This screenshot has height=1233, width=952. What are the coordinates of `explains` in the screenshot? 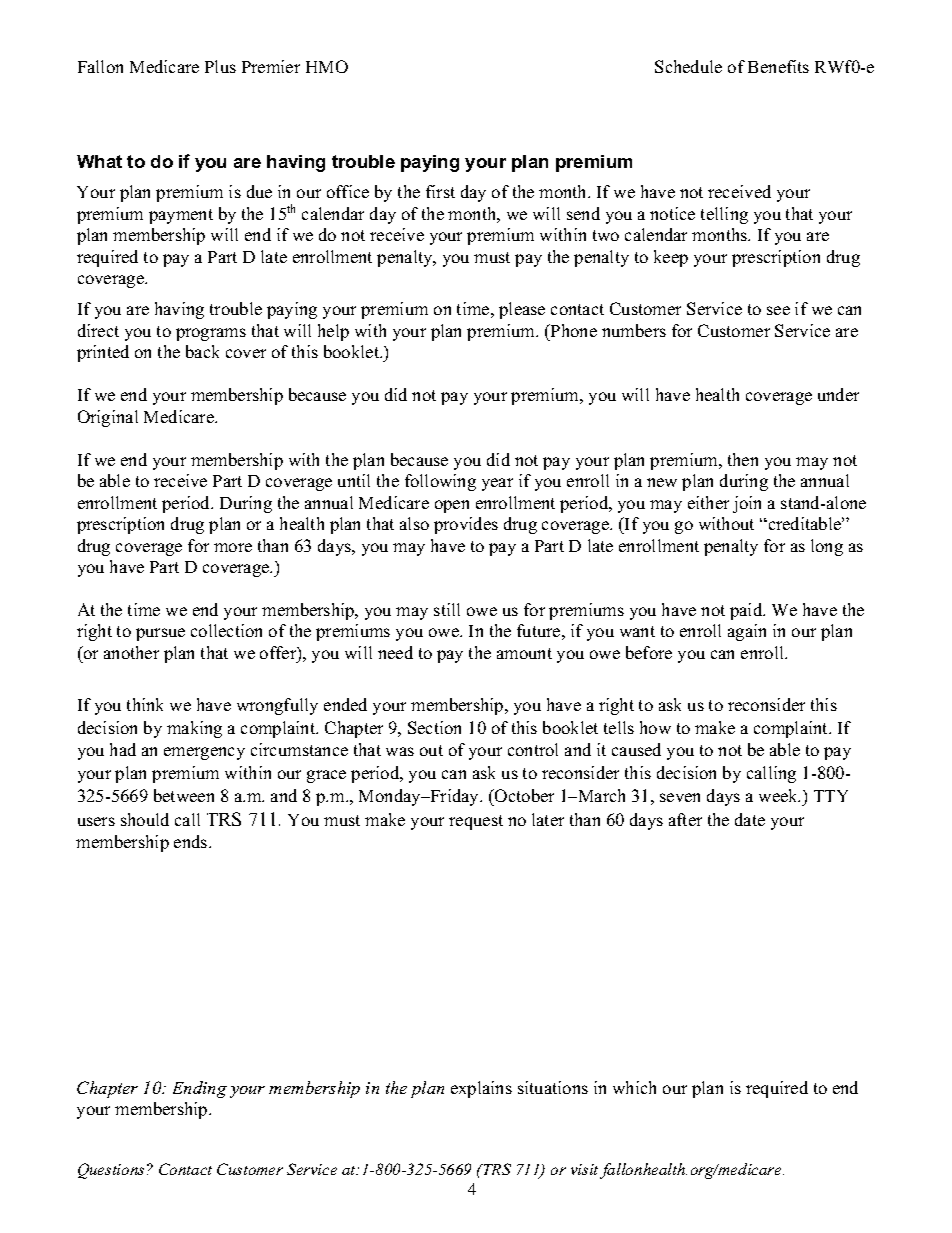 It's located at (481, 1089).
